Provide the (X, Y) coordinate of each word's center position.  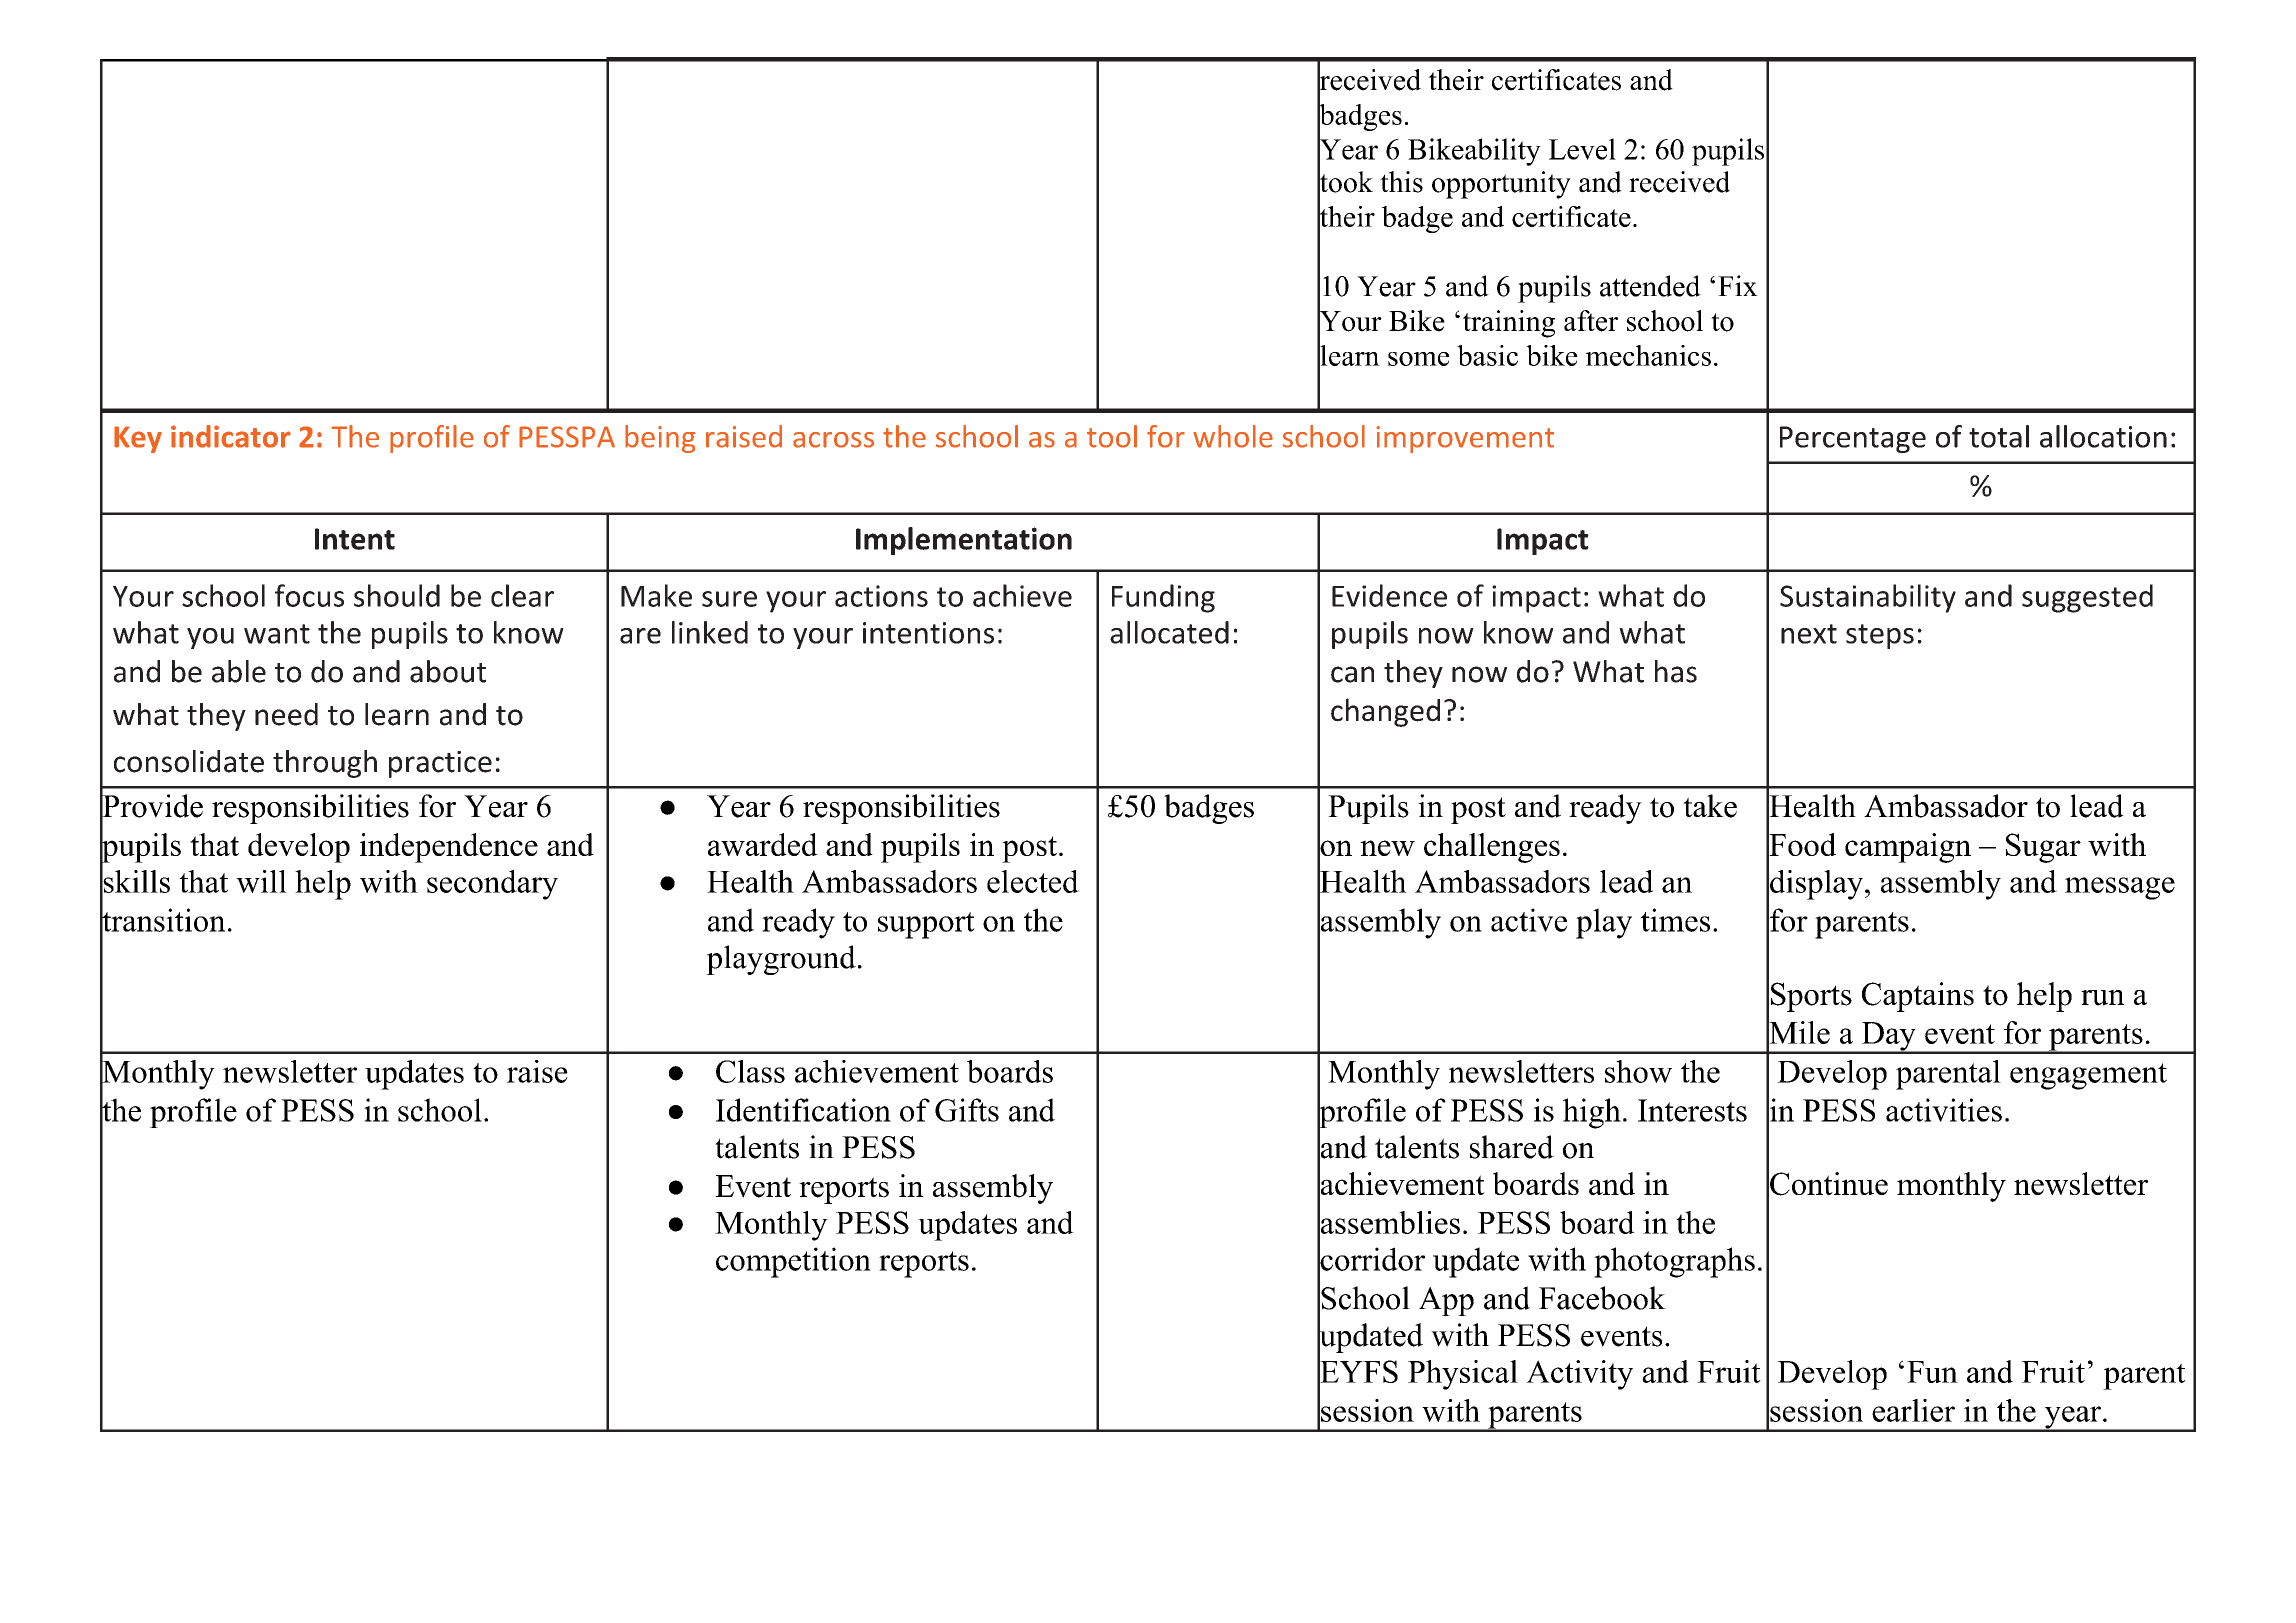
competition (793, 1262)
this (1401, 182)
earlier (1913, 1410)
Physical (1463, 1375)
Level (1582, 149)
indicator (231, 436)
